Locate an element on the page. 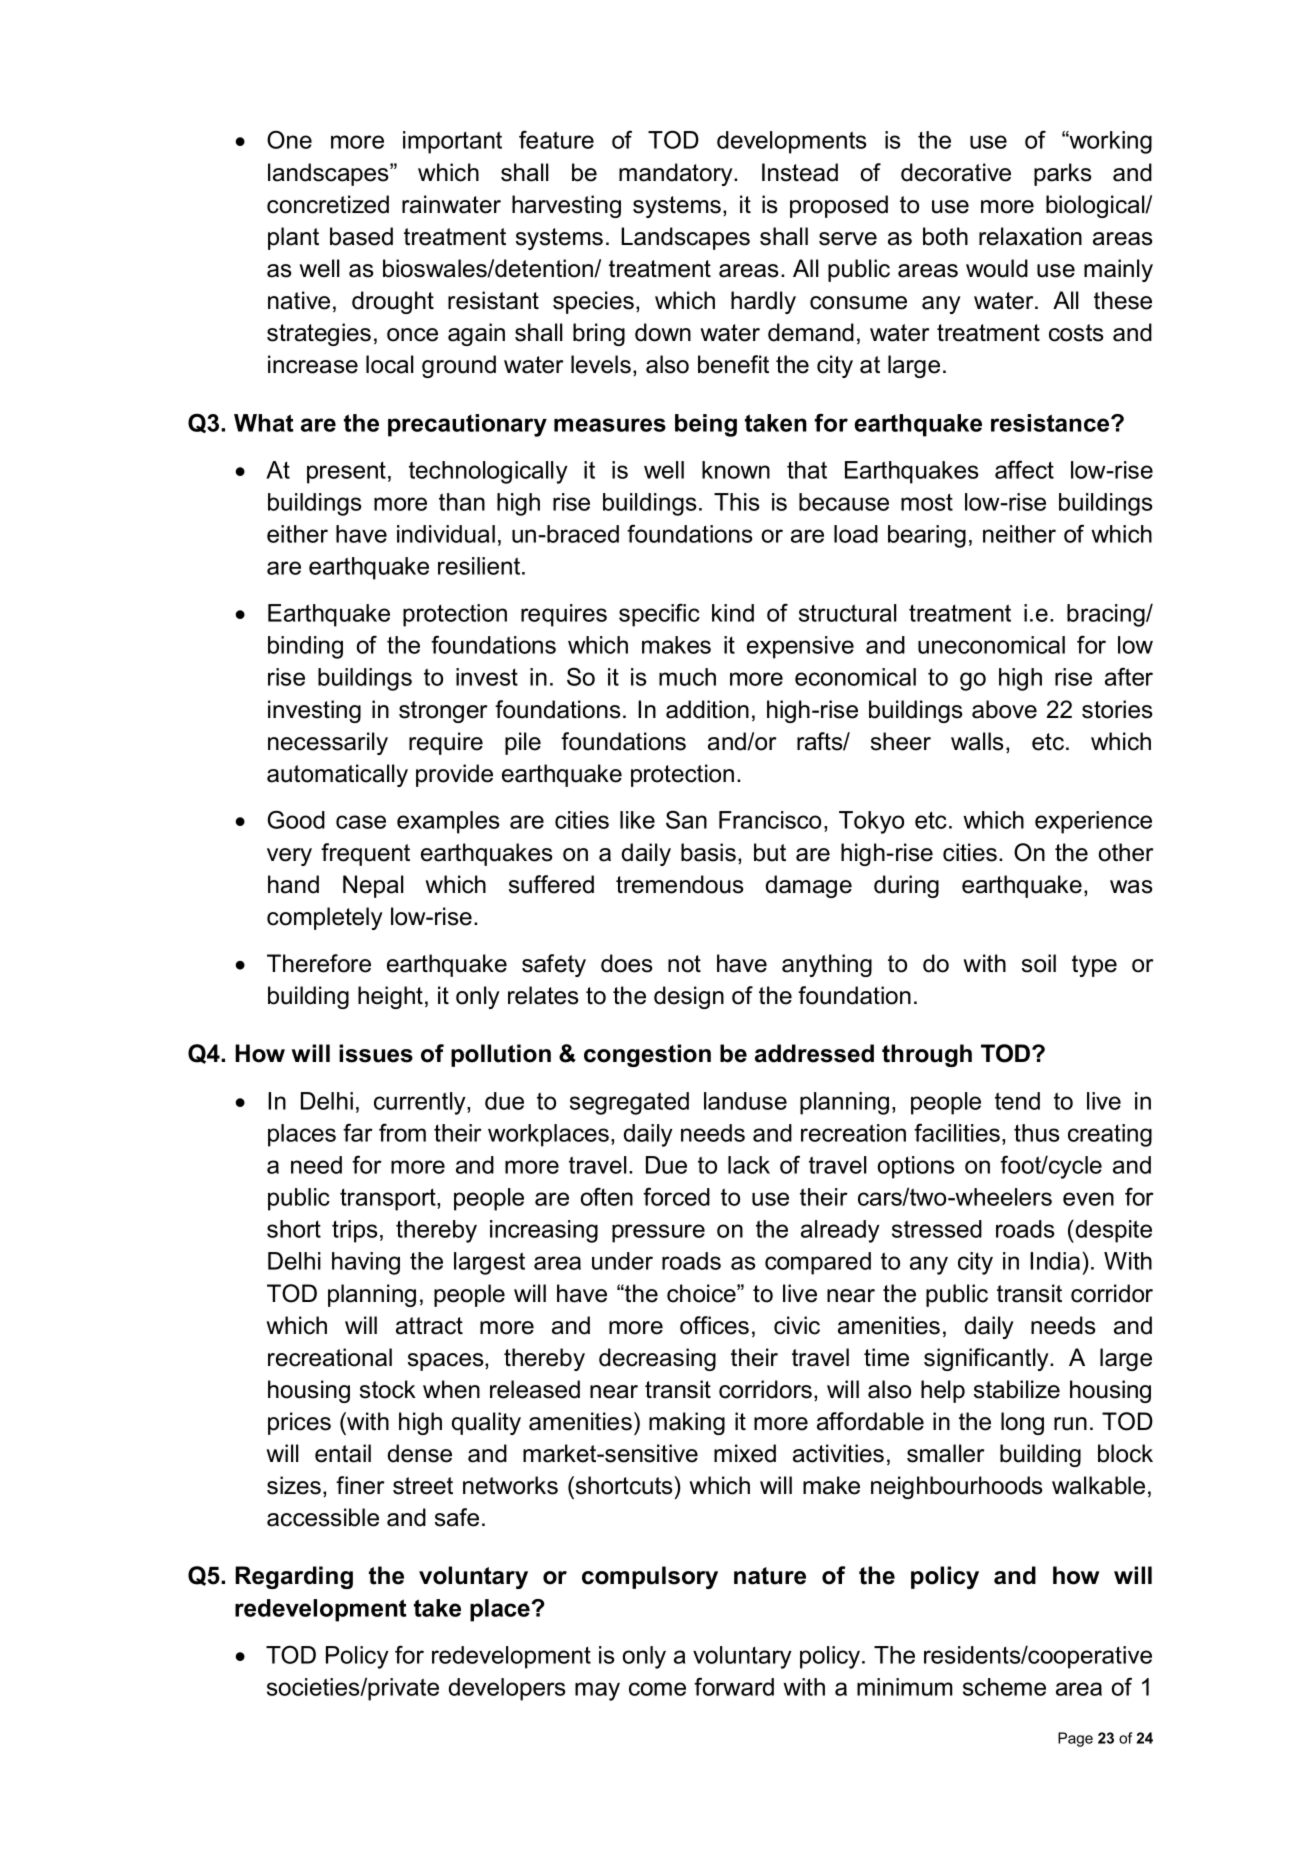 The height and width of the image is (1855, 1312). issues is located at coordinates (376, 1053).
